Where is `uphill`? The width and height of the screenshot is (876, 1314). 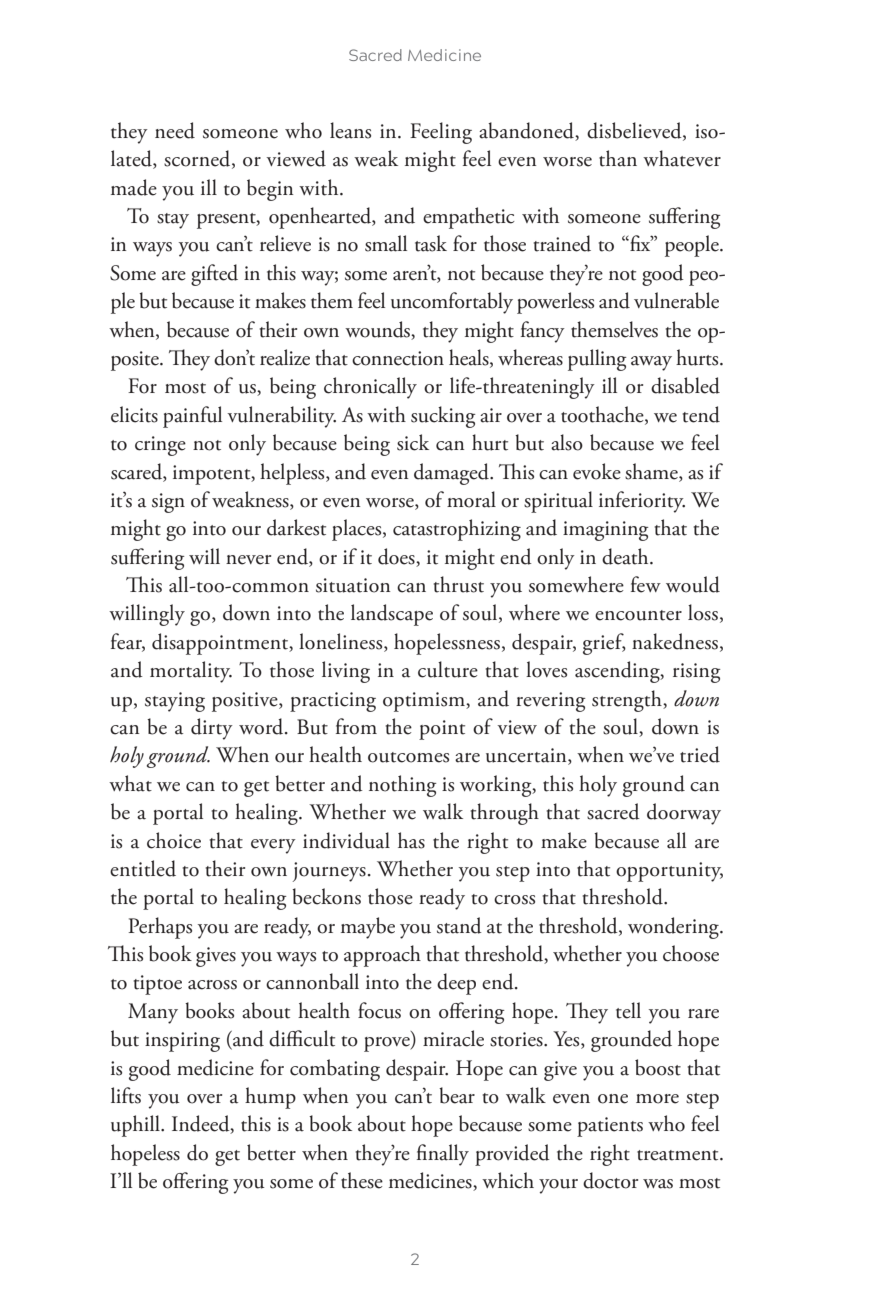 uphill is located at coordinates (136, 1126).
